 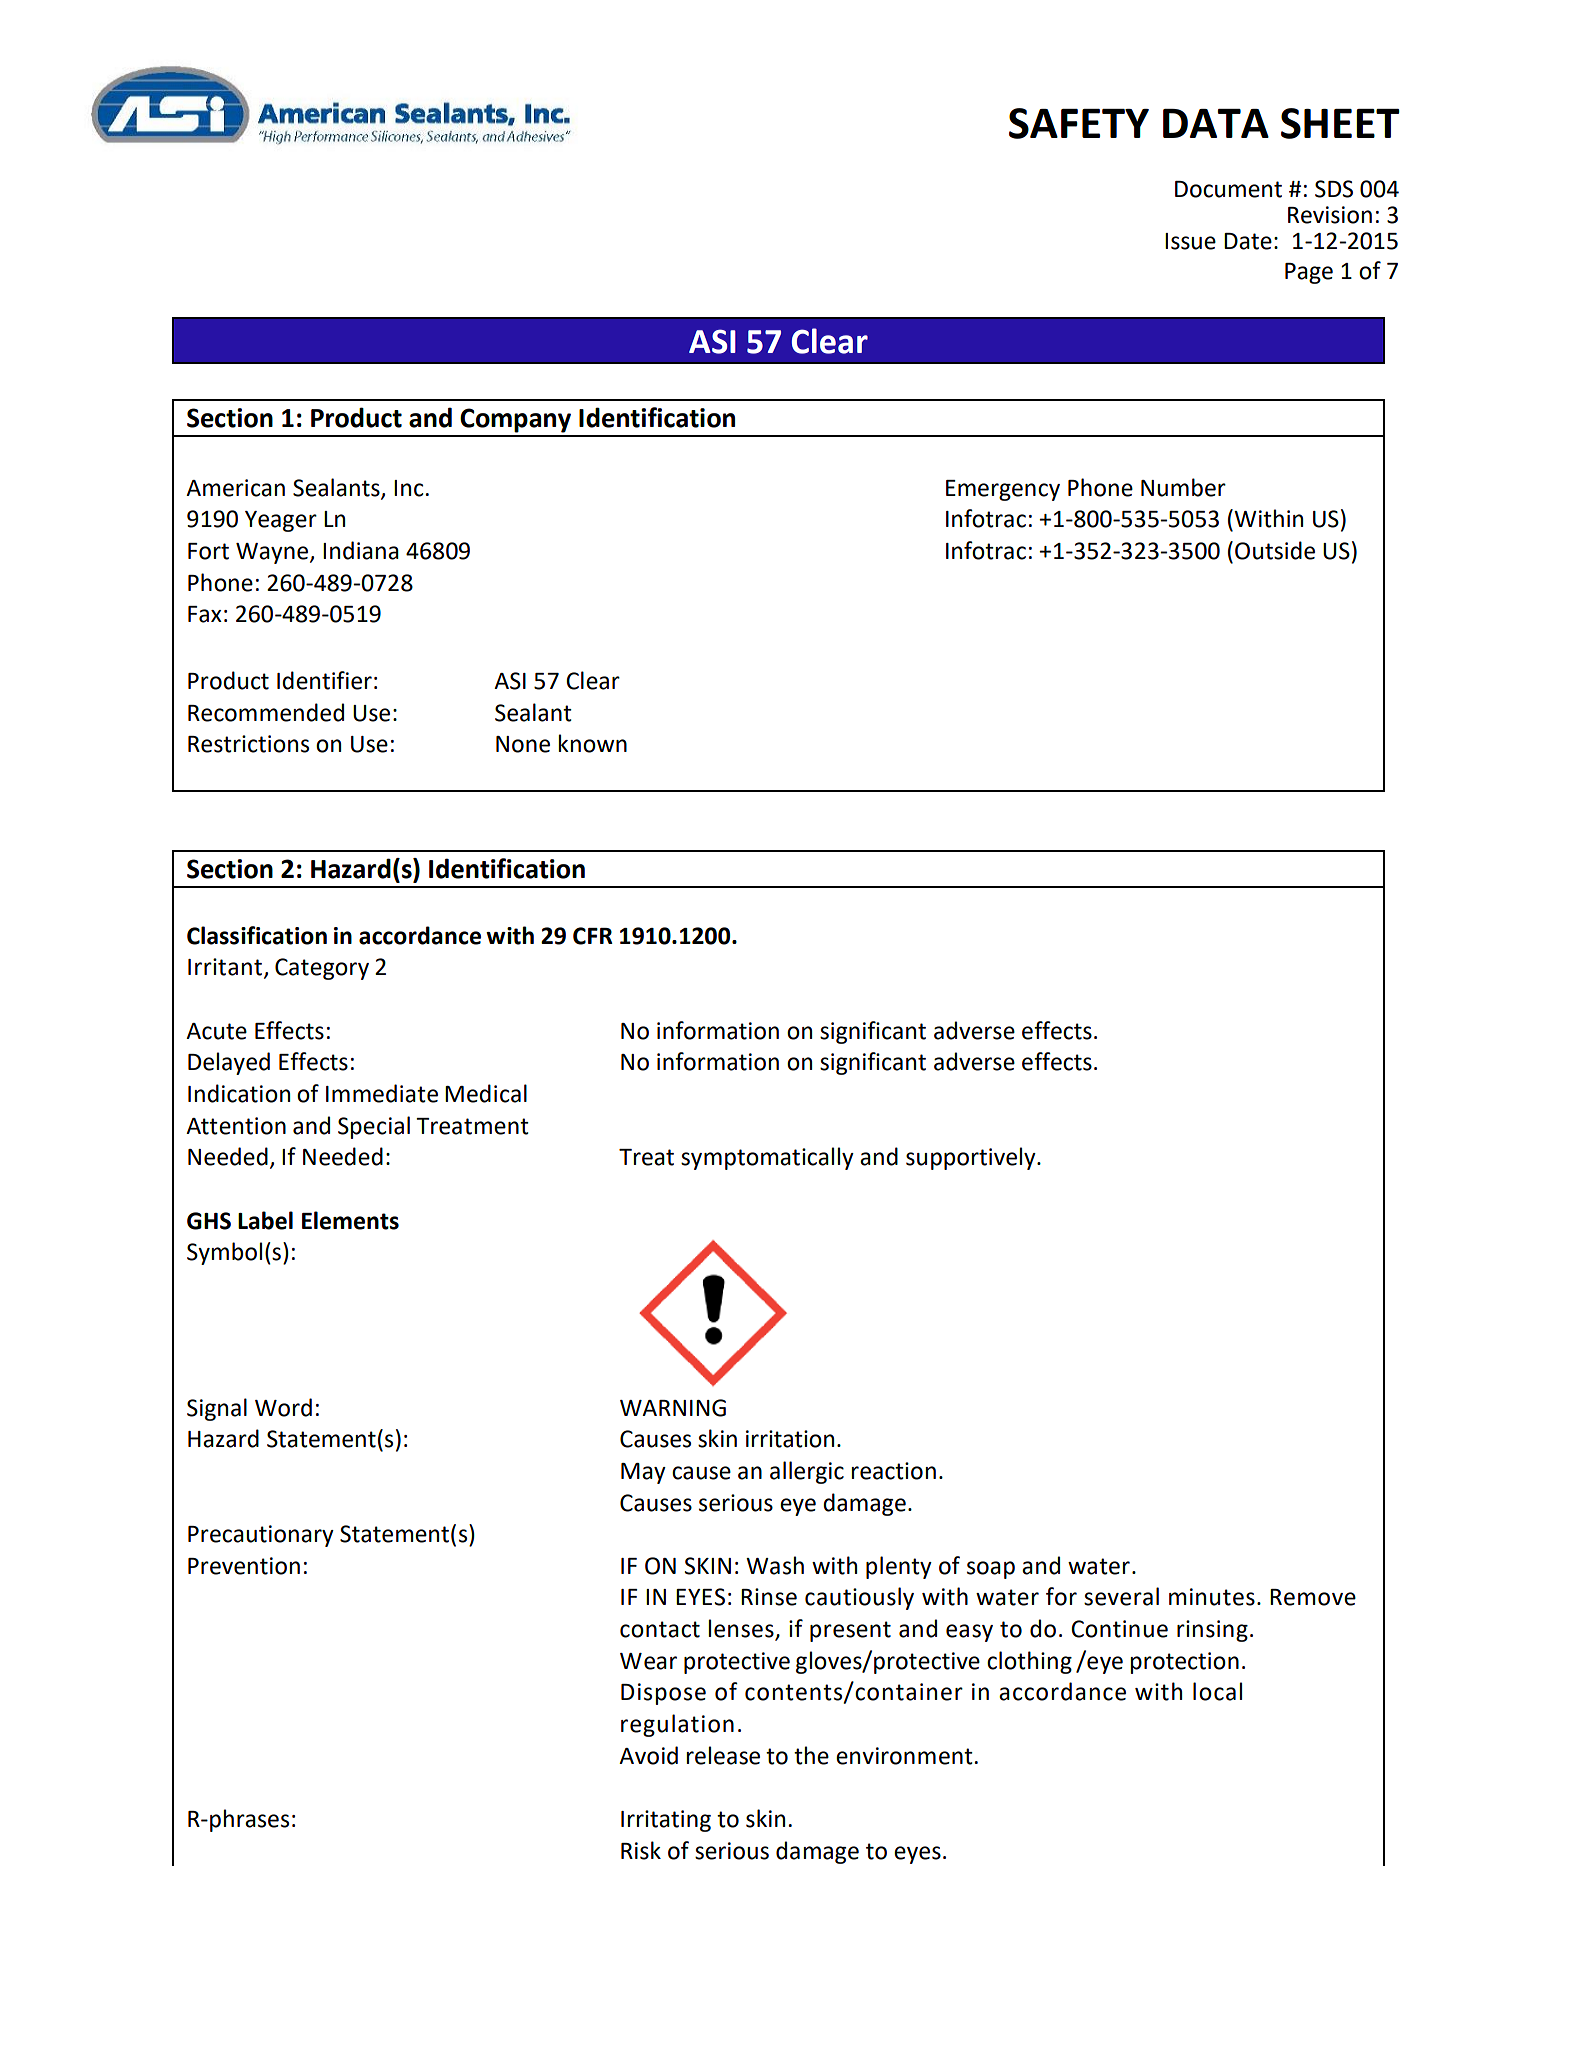 I want to click on irritation, so click(x=790, y=1439).
